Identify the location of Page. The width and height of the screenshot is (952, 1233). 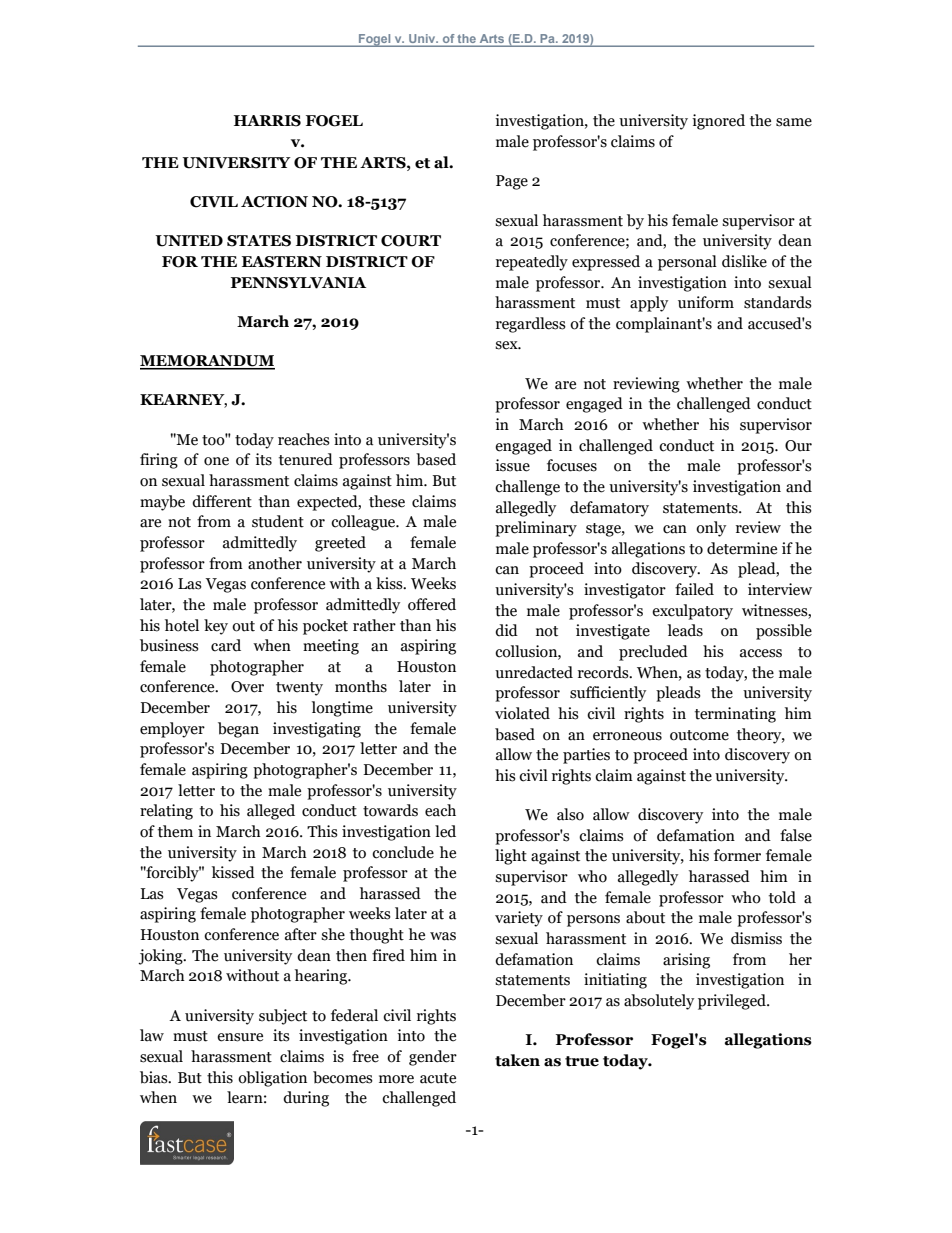
(512, 182).
